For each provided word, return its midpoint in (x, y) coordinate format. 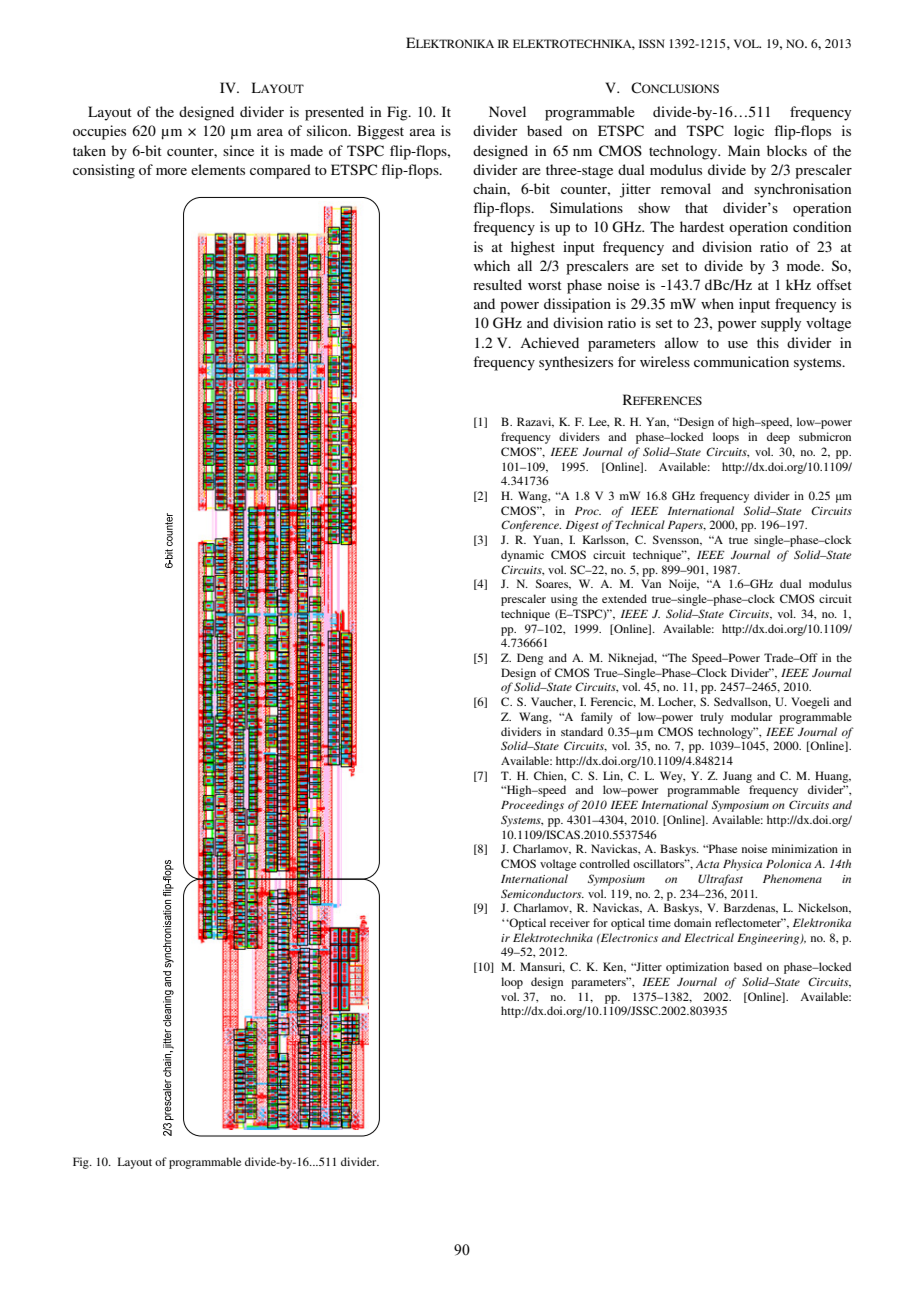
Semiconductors (542, 893)
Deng (530, 659)
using (564, 600)
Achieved (549, 342)
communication (741, 361)
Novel (507, 111)
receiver (570, 922)
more (171, 171)
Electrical (709, 937)
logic (749, 132)
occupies (99, 132)
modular (751, 716)
